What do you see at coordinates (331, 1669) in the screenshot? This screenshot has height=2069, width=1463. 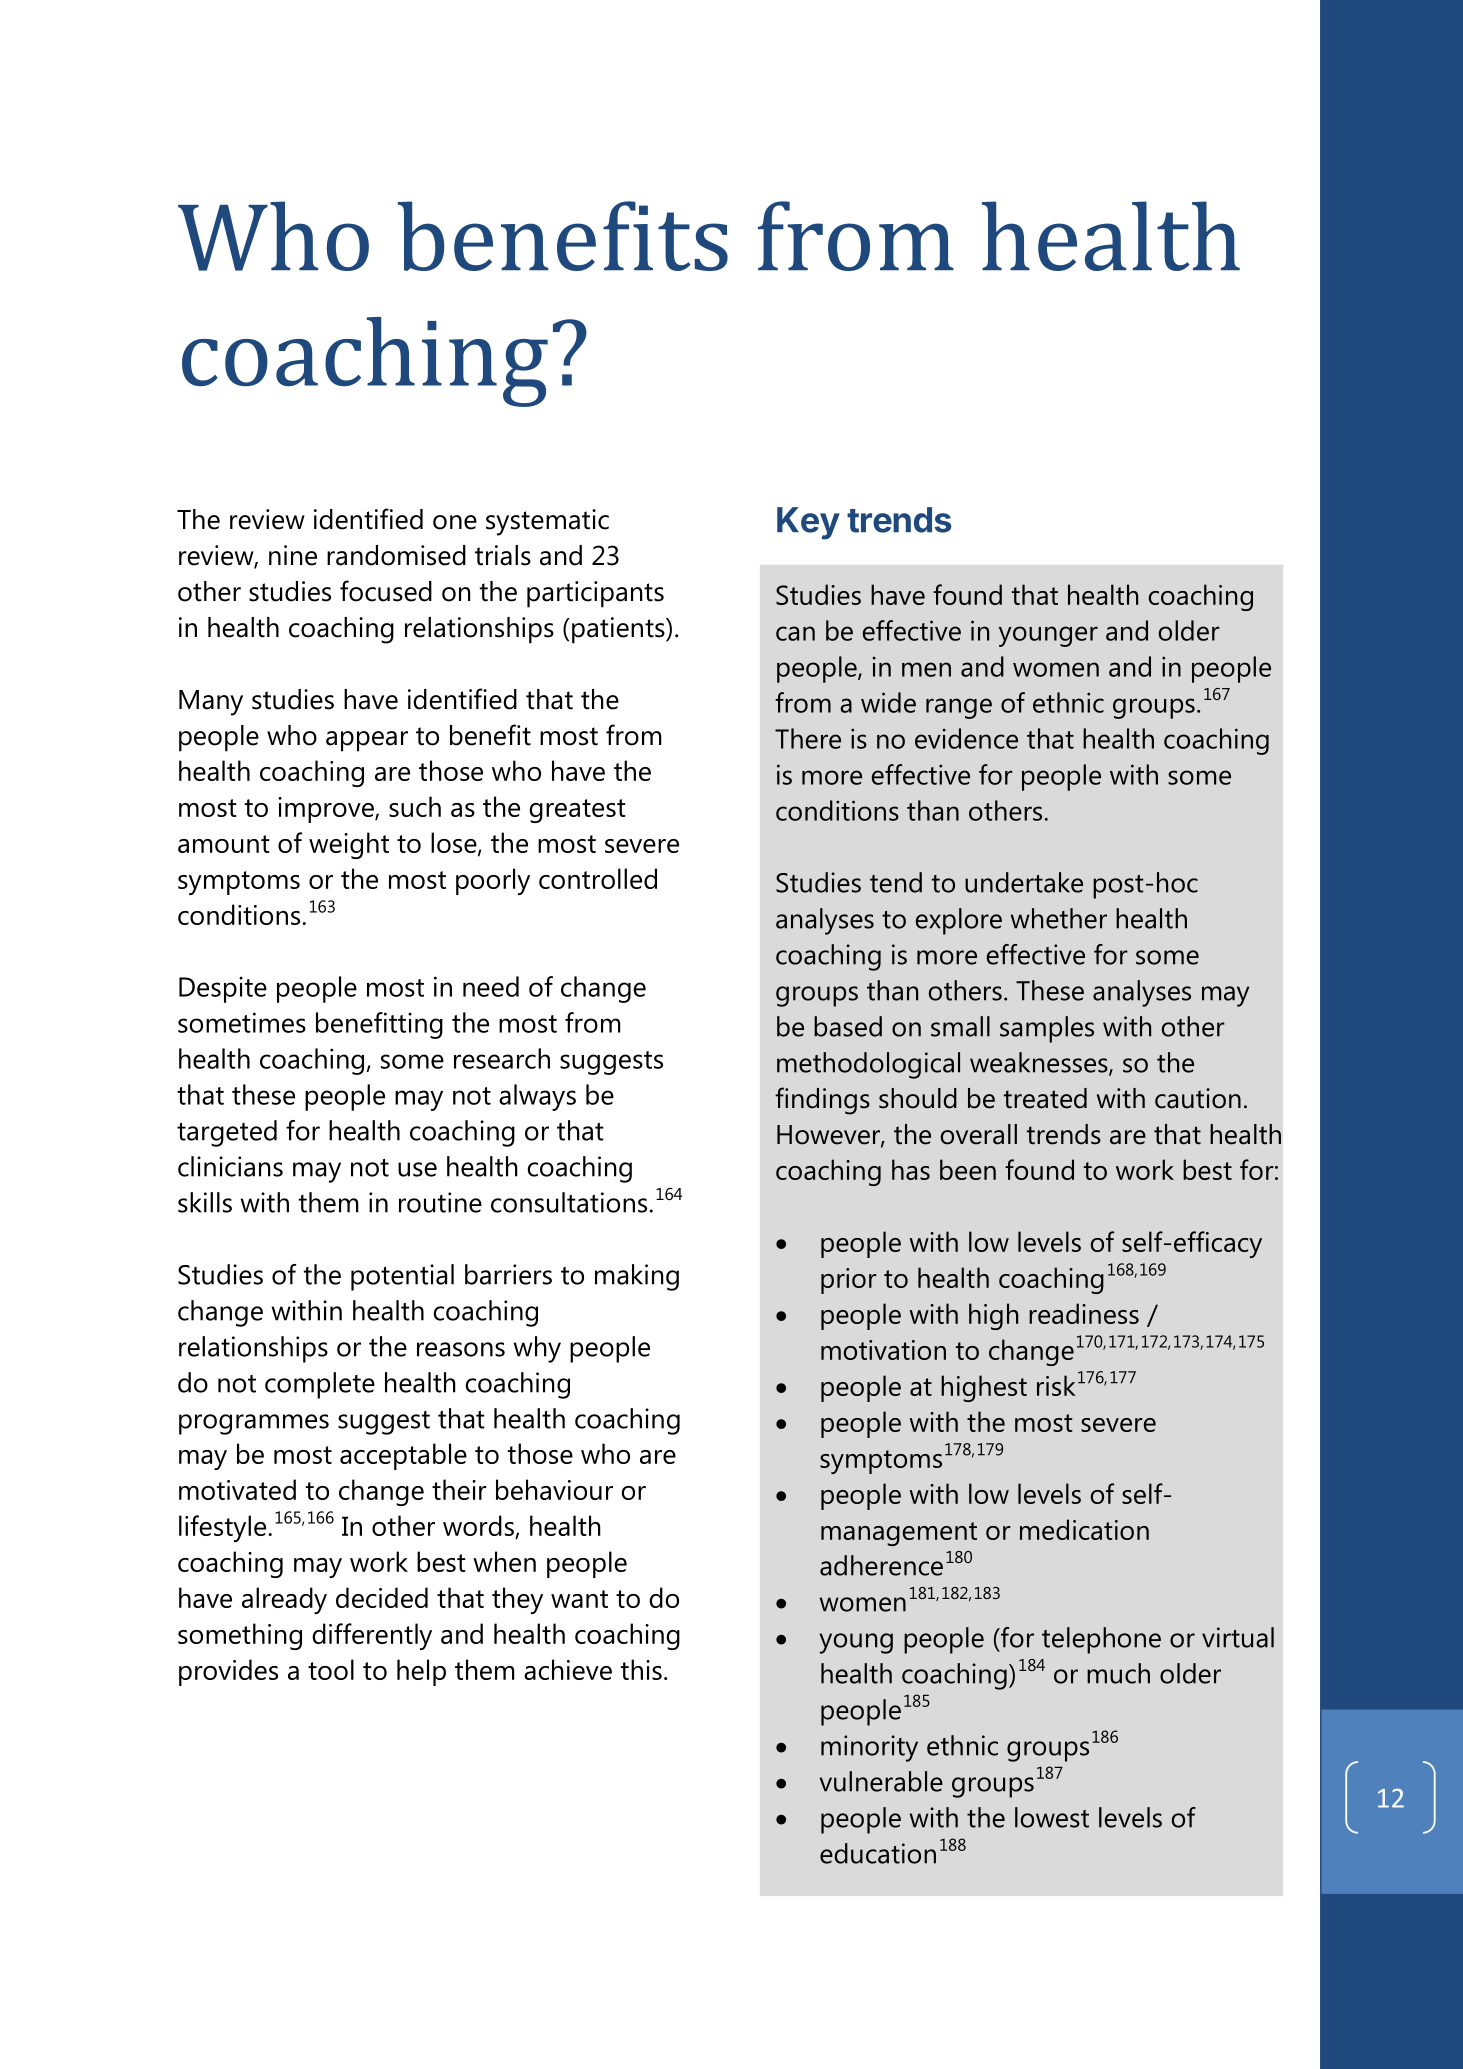 I see `tool` at bounding box center [331, 1669].
